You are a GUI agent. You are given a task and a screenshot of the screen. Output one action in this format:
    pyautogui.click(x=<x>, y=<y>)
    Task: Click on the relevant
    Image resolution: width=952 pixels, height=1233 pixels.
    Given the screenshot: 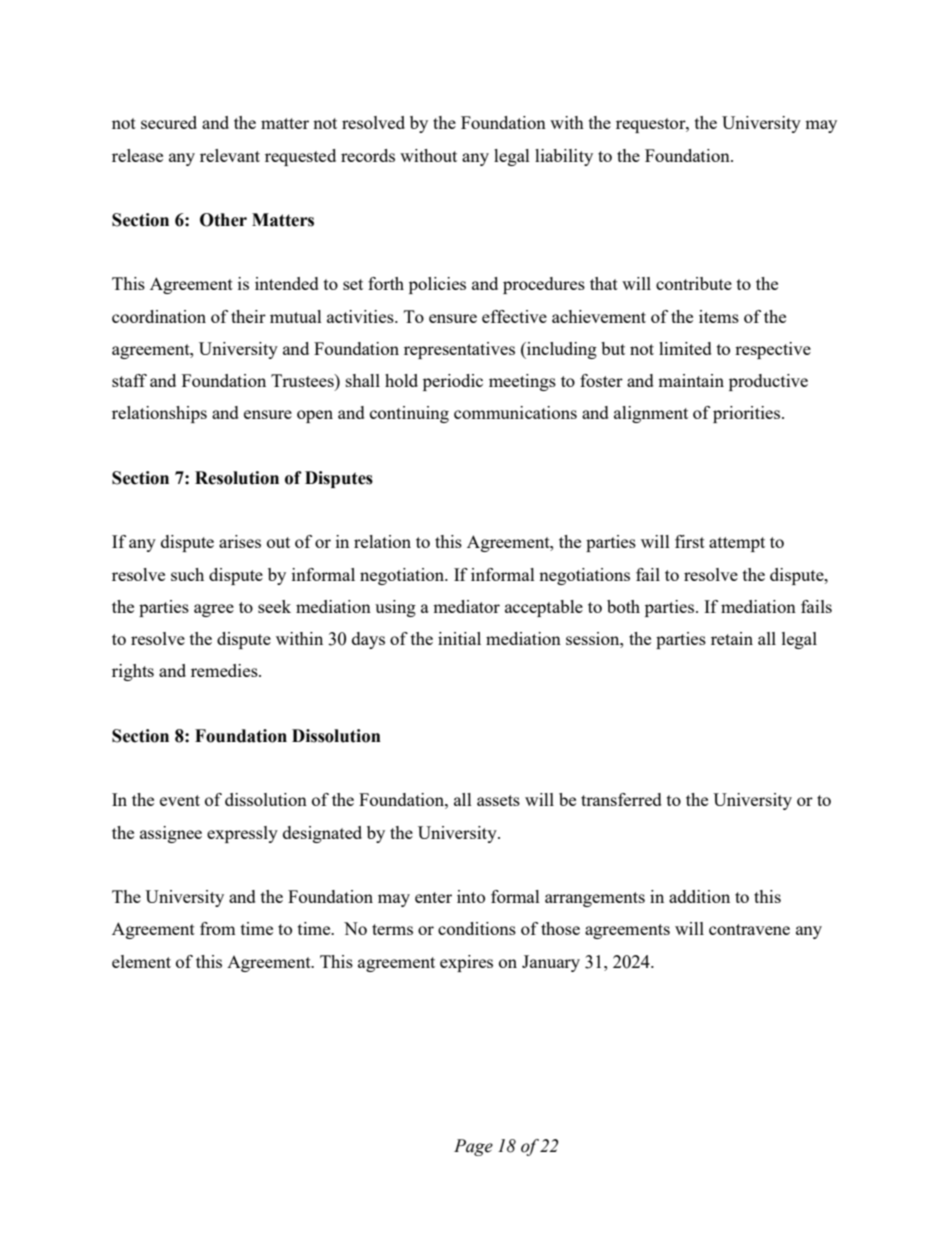 What is the action you would take?
    pyautogui.click(x=230, y=155)
